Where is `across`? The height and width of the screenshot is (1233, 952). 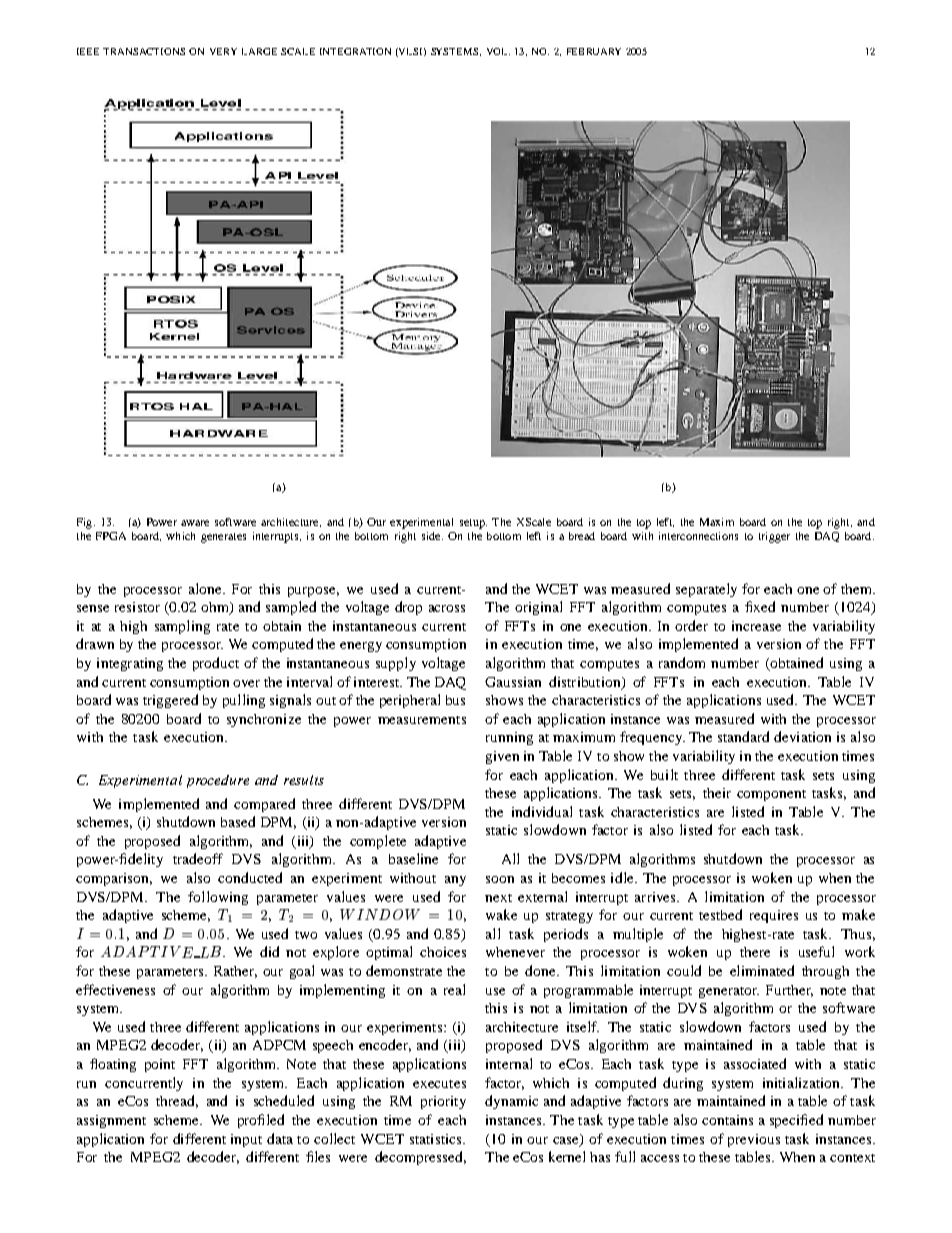
across is located at coordinates (447, 608).
